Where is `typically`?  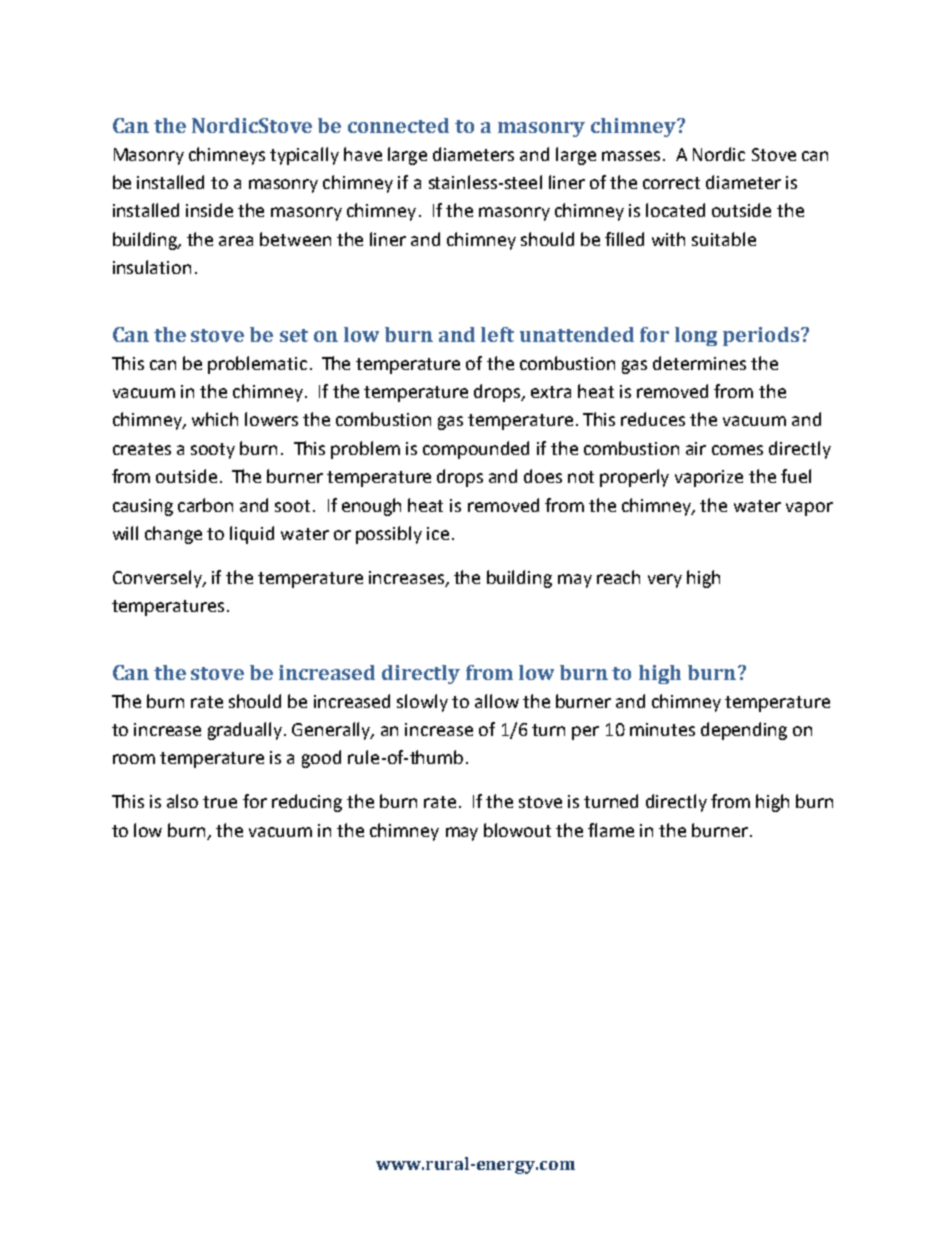 typically is located at coordinates (304, 156).
